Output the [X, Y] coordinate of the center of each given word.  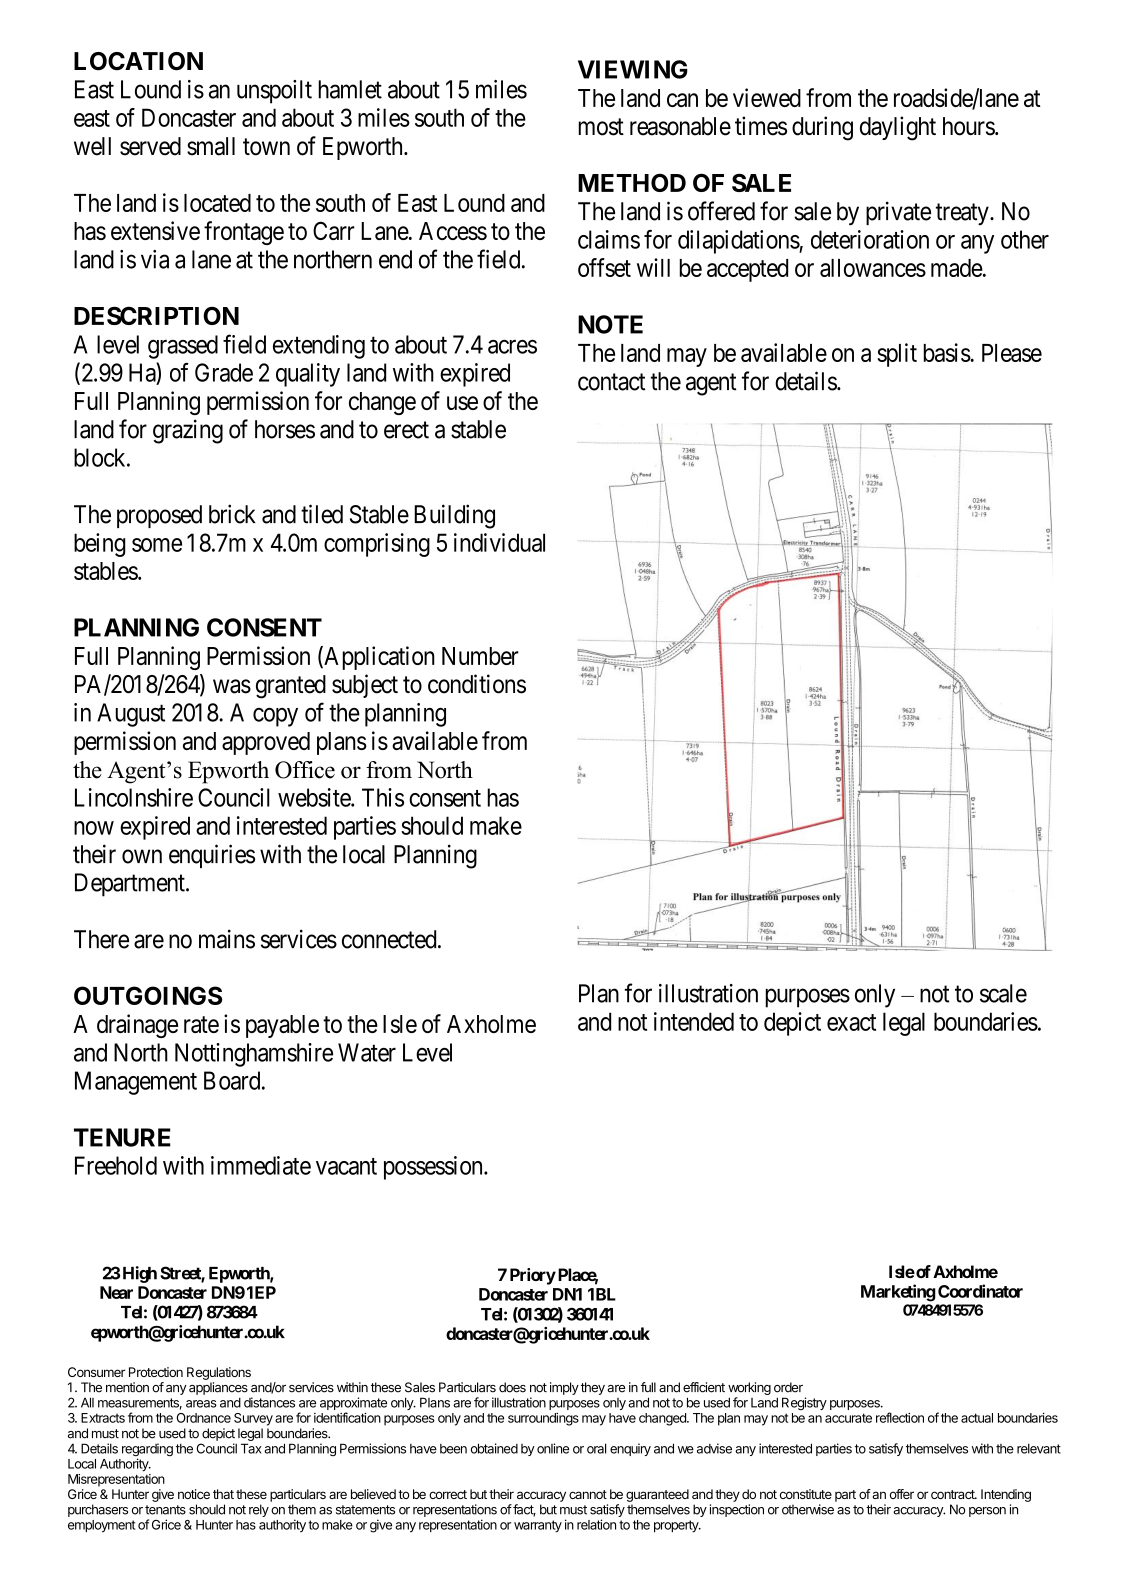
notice [194, 1494]
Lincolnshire [134, 797]
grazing [188, 431]
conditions [477, 684]
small [211, 146]
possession [434, 1168]
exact [851, 1022]
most [601, 127]
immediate [261, 1165]
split [897, 355]
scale [1003, 993]
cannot [588, 1494]
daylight [898, 128]
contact [612, 382]
